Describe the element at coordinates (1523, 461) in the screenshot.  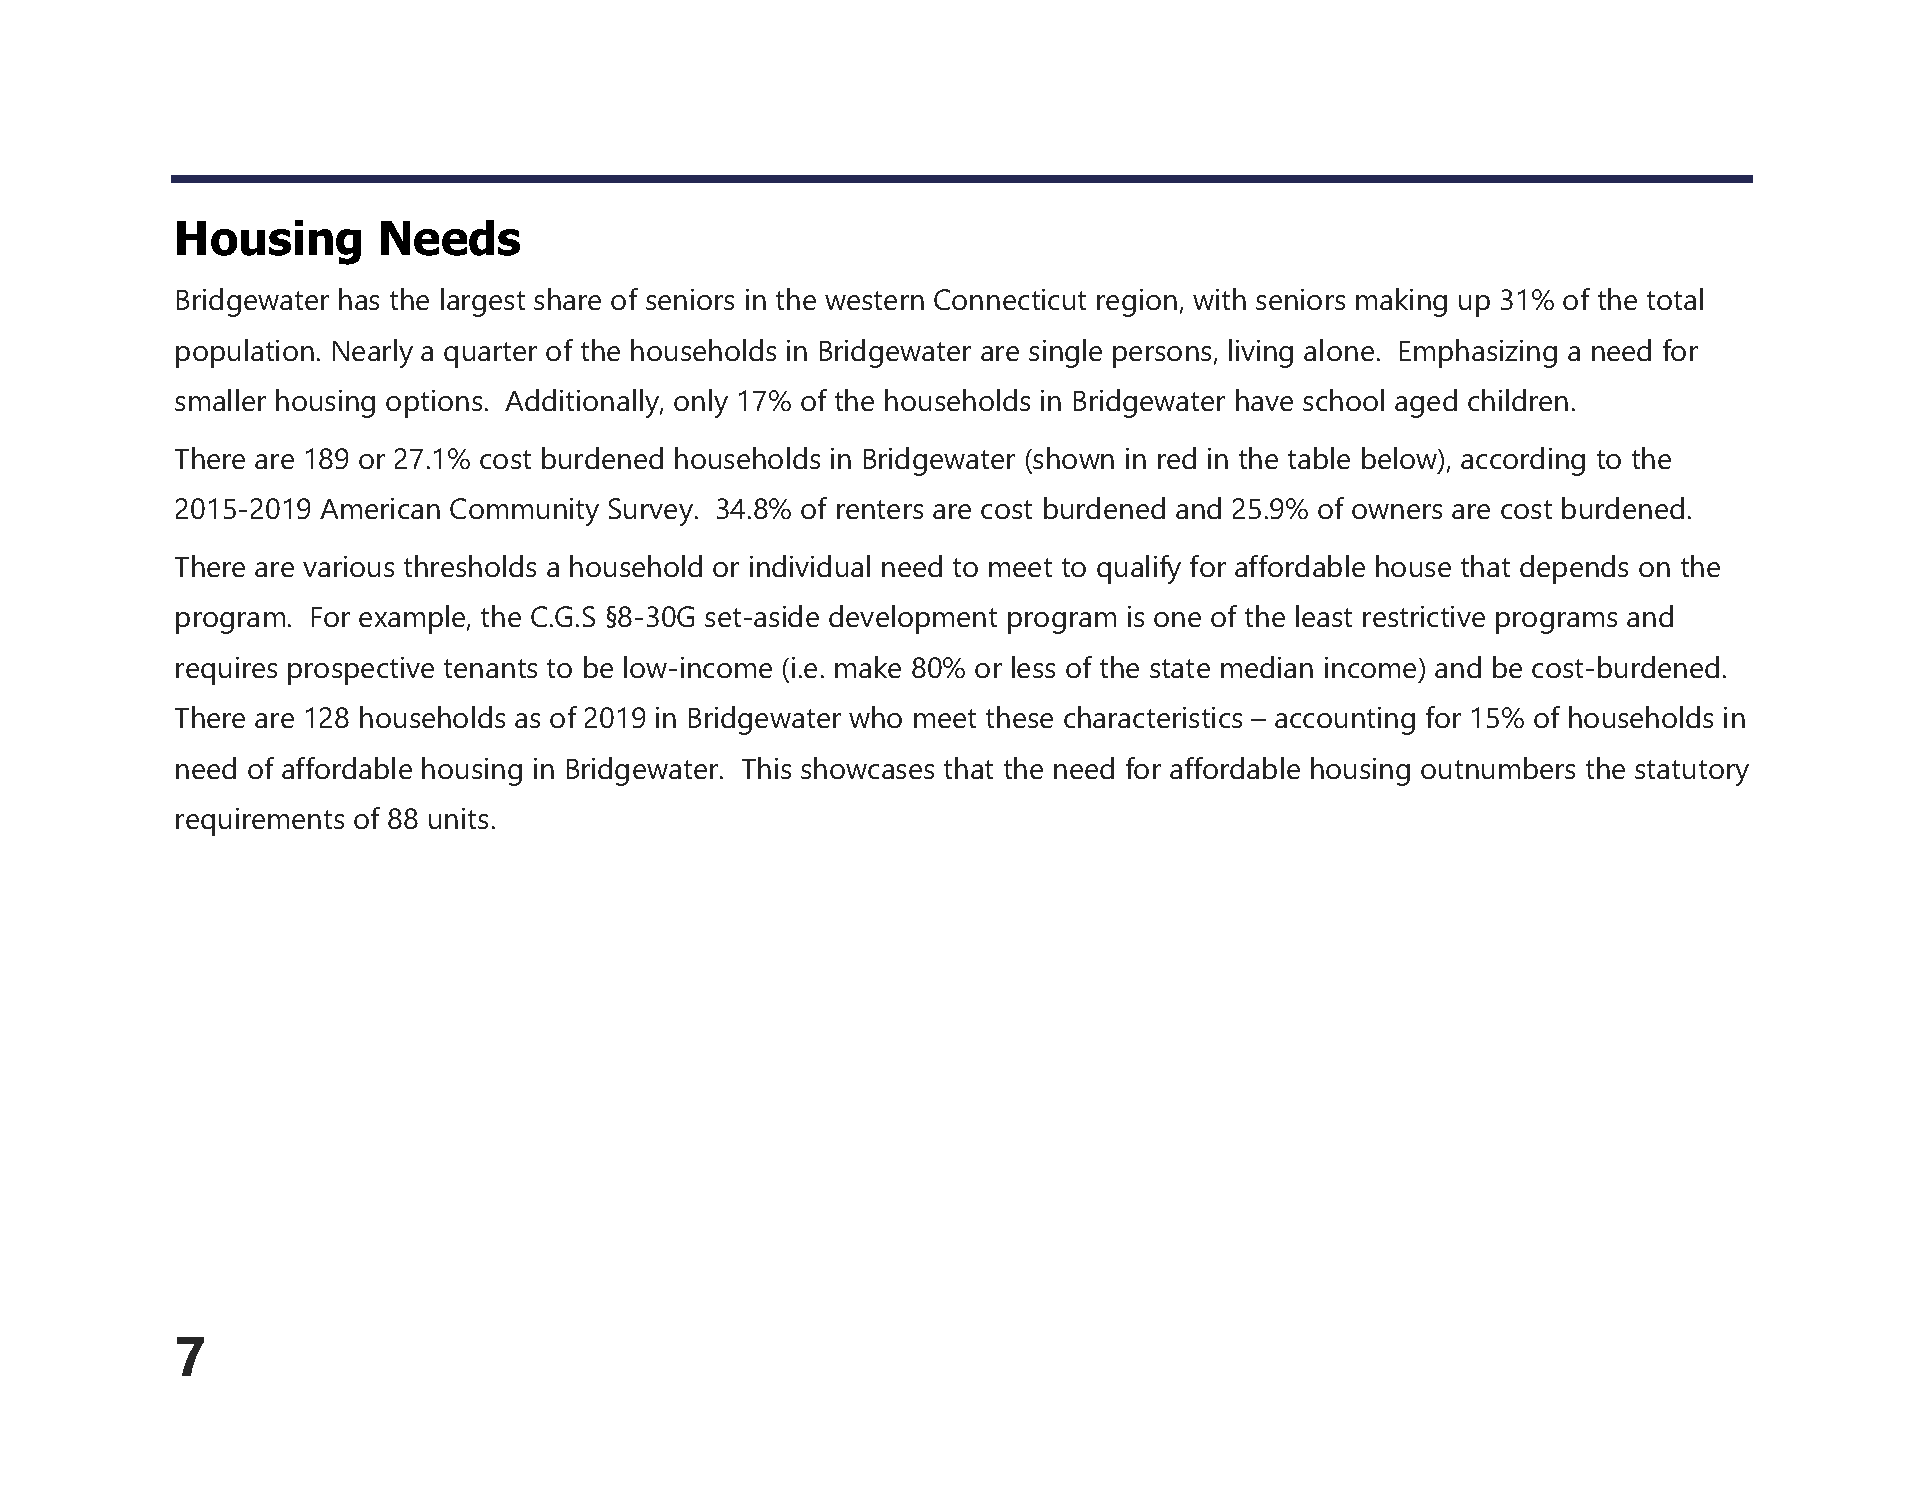
I see `according` at that location.
